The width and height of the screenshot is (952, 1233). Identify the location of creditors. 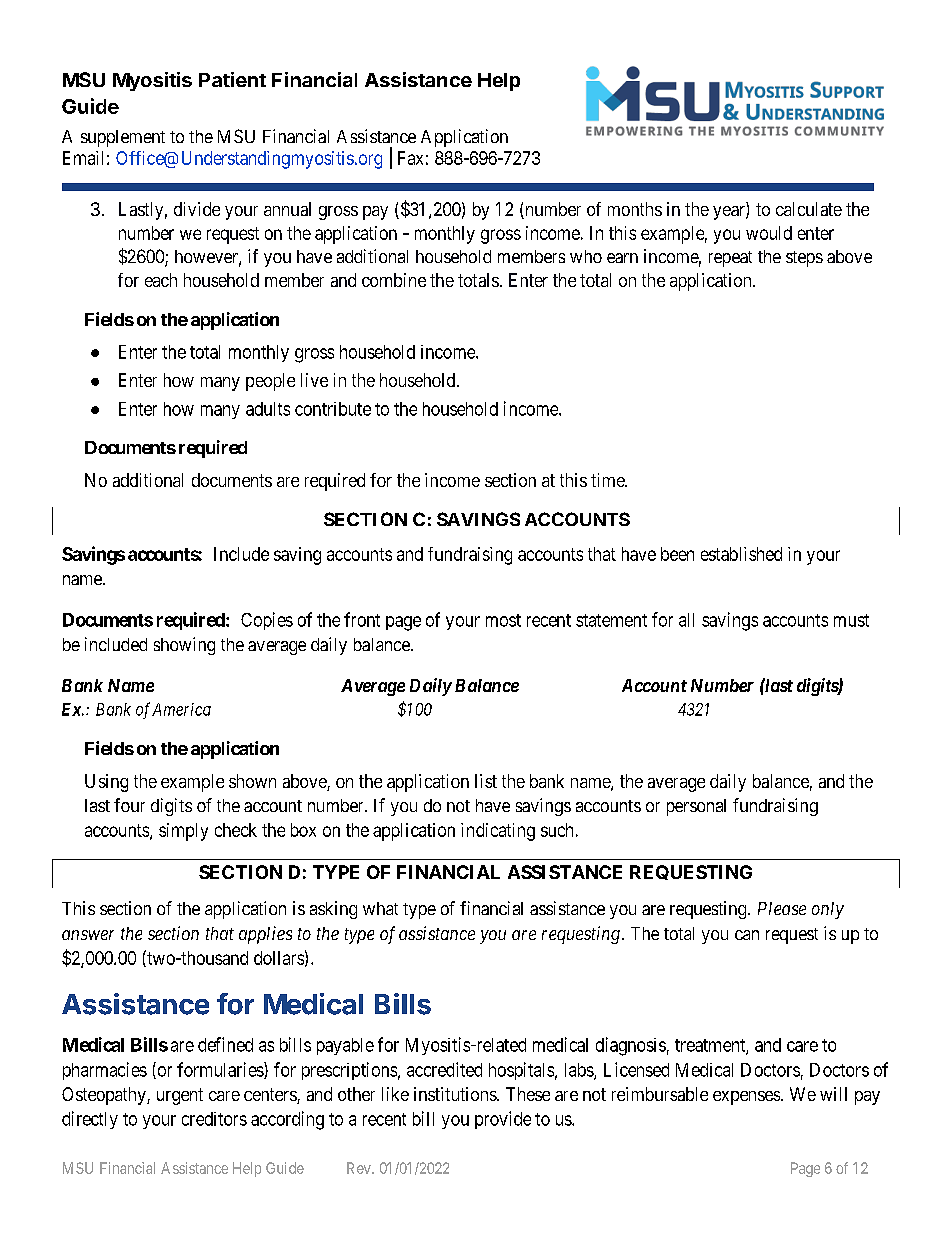
(214, 1119).
